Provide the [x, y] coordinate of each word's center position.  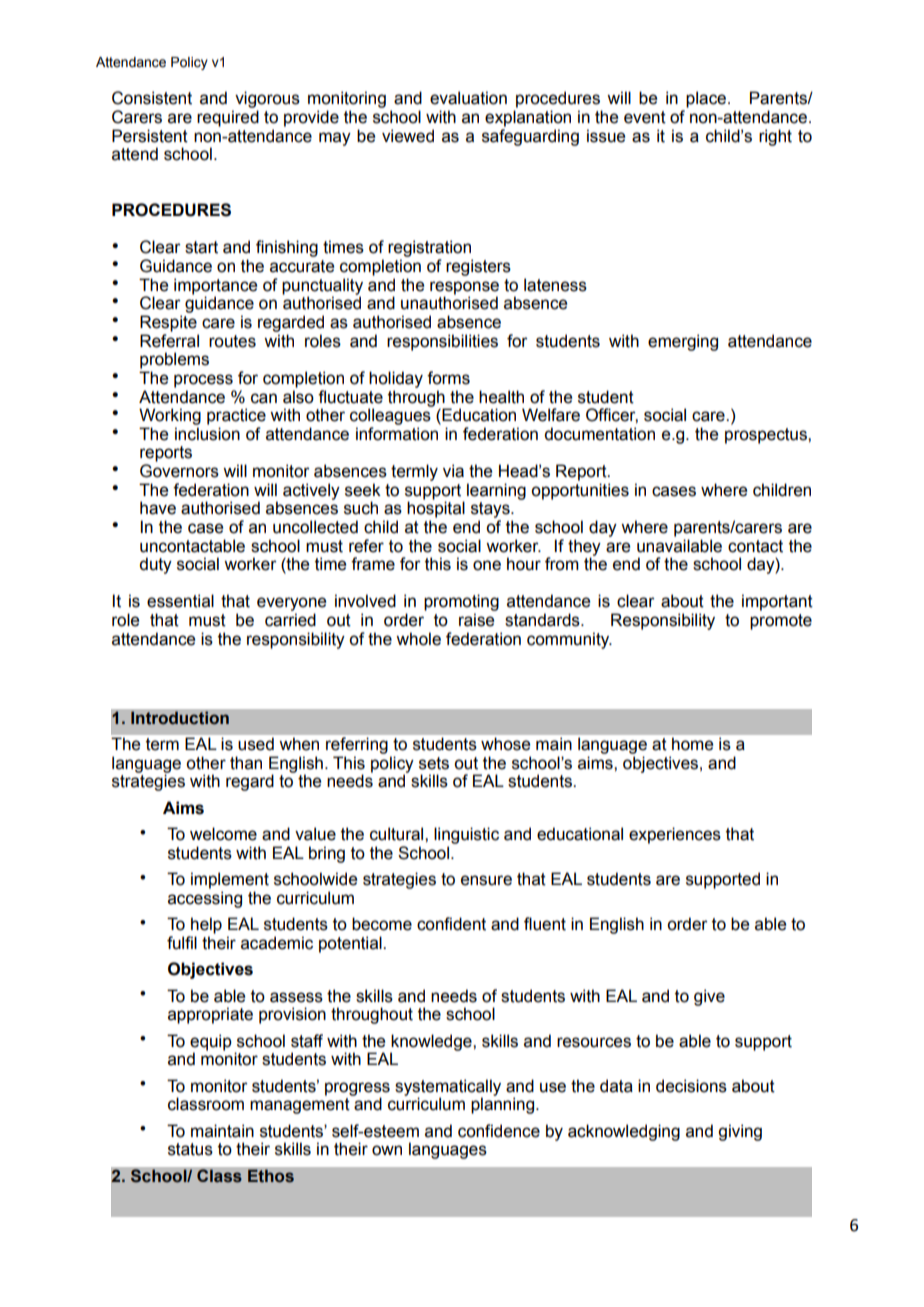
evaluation [468, 98]
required [228, 118]
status [190, 1149]
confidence [499, 1131]
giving [740, 1132]
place [707, 99]
